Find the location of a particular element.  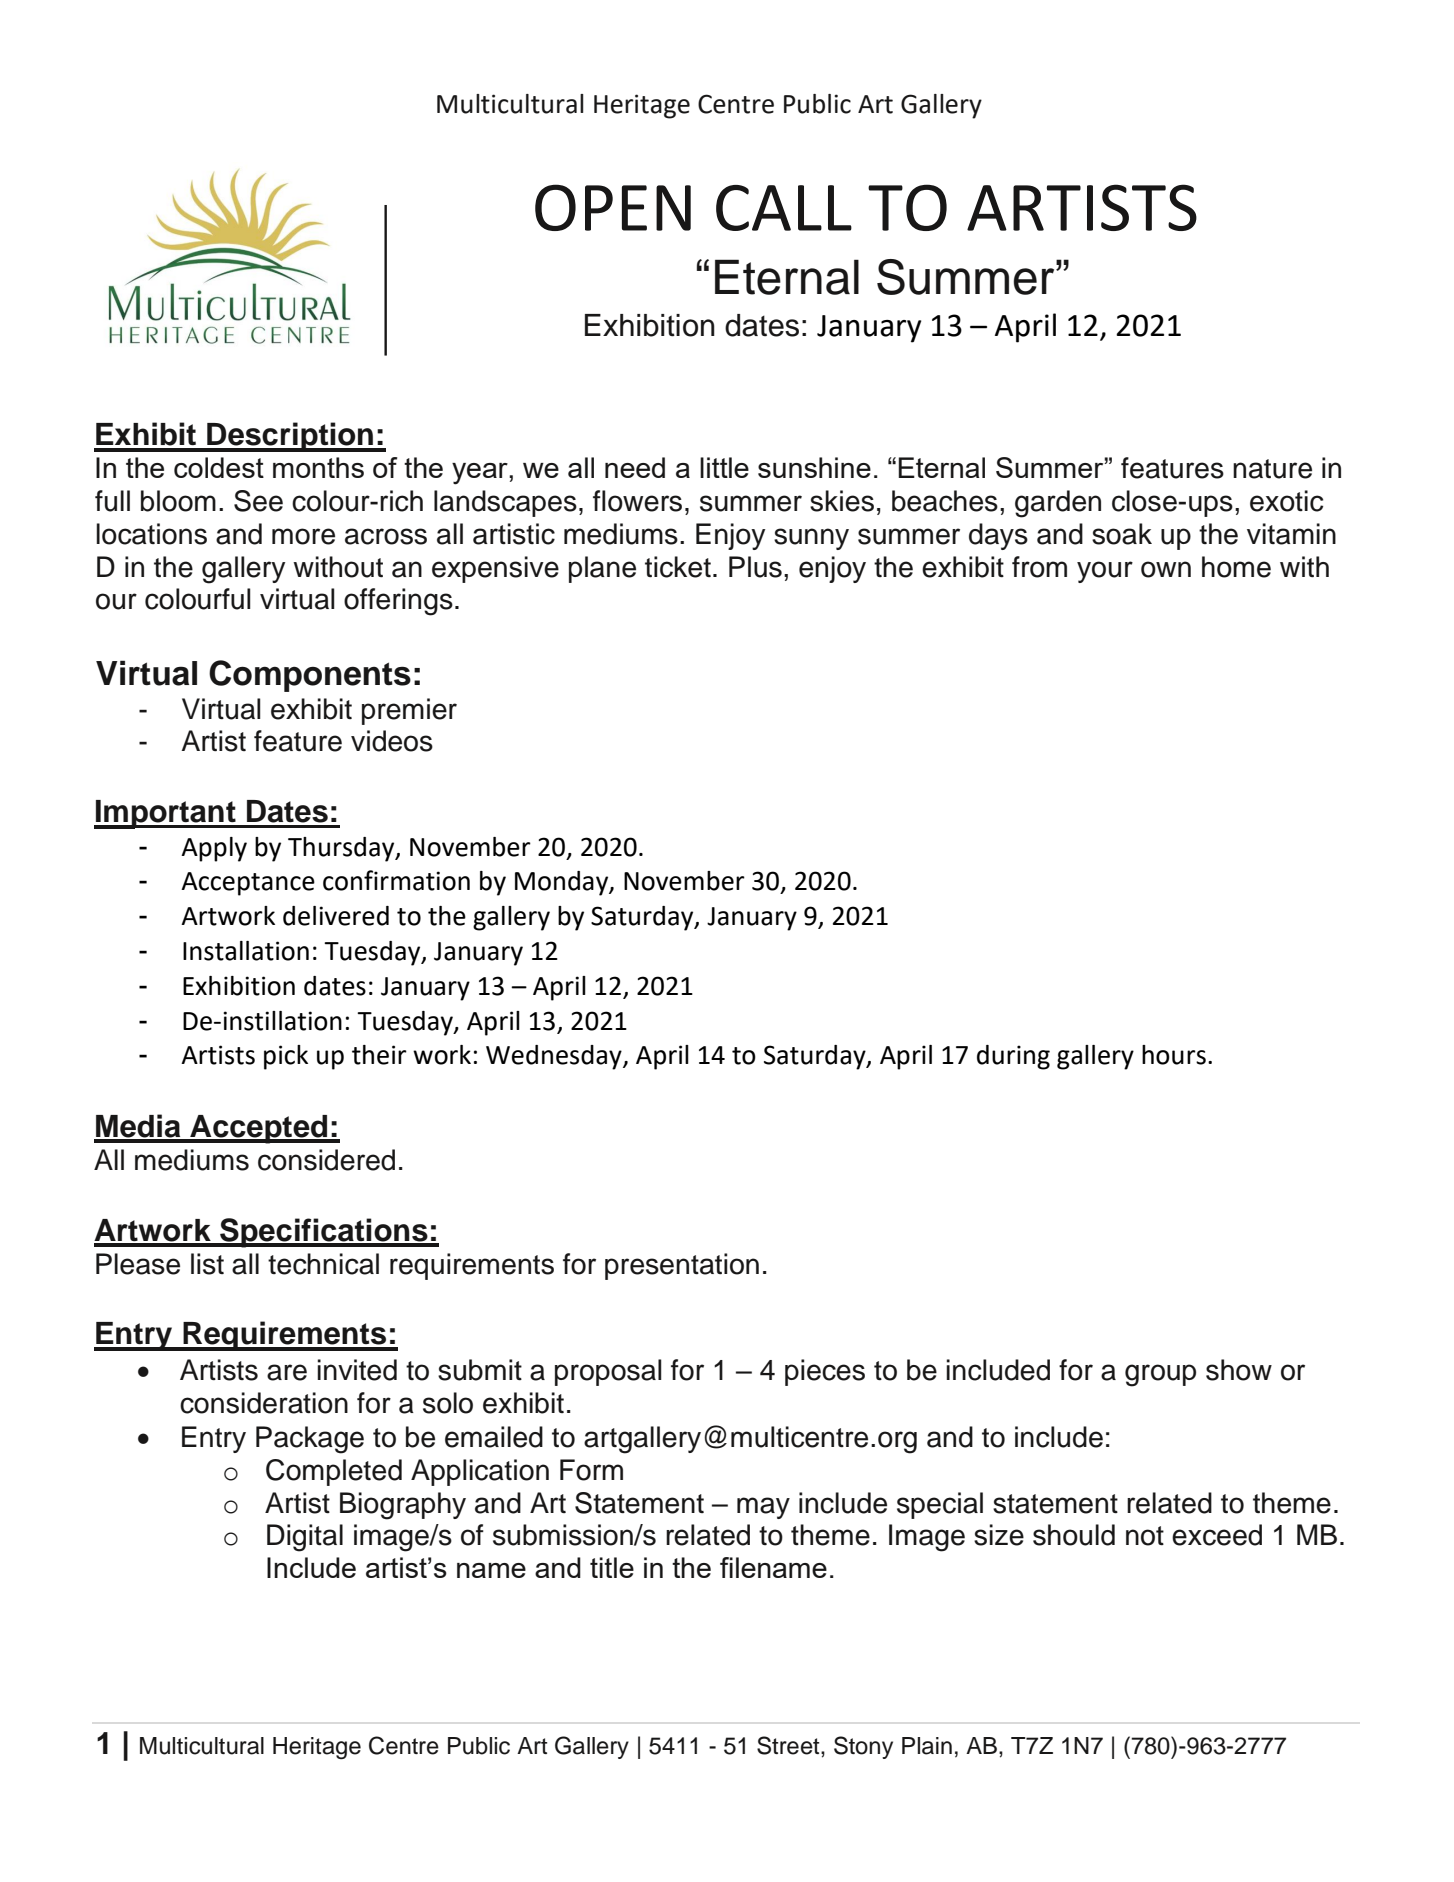

Description is located at coordinates (290, 437).
